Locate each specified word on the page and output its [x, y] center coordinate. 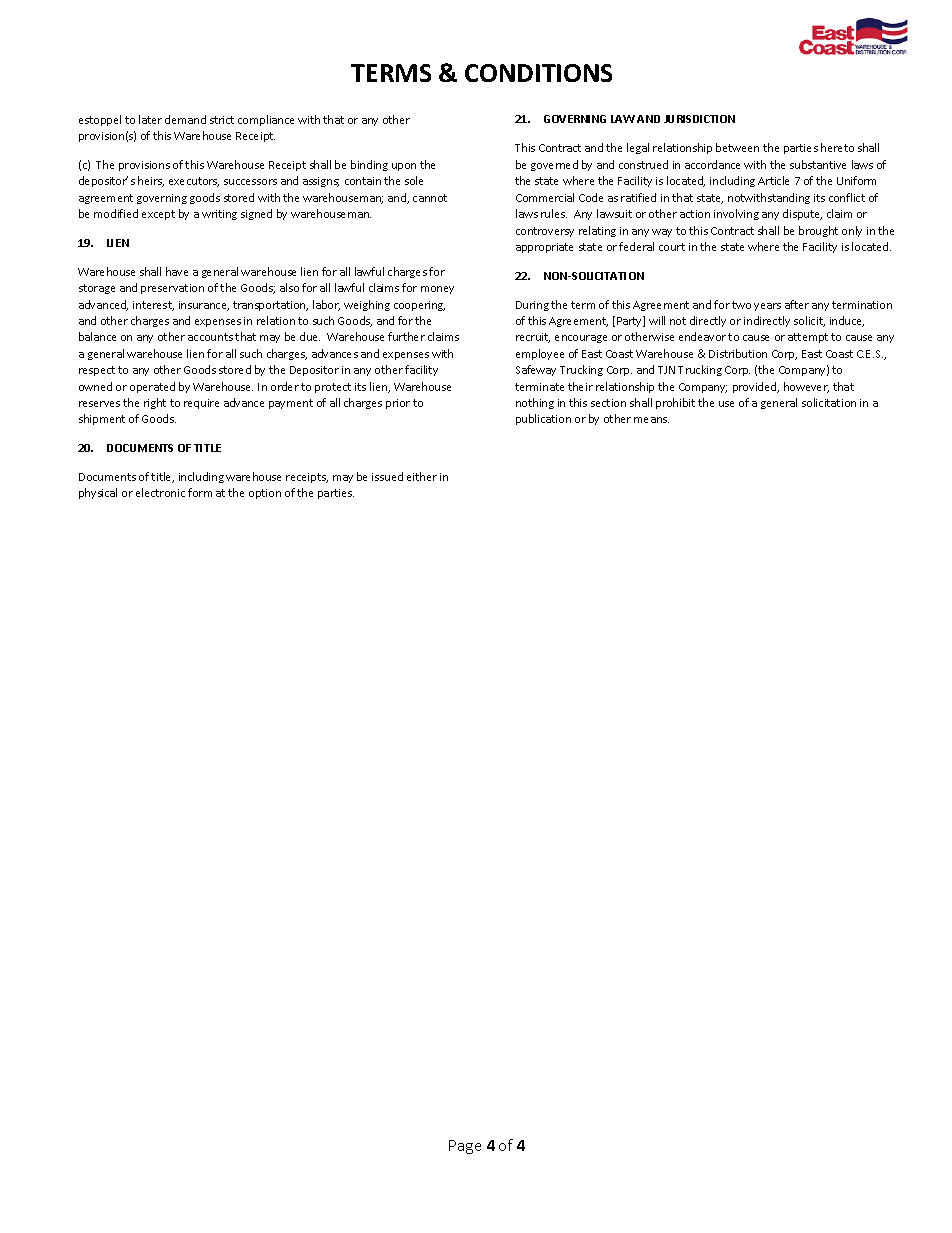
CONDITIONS [538, 73]
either [422, 476]
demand [185, 119]
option [265, 494]
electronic [160, 492]
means [651, 420]
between [737, 147]
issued [387, 476]
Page [465, 1147]
